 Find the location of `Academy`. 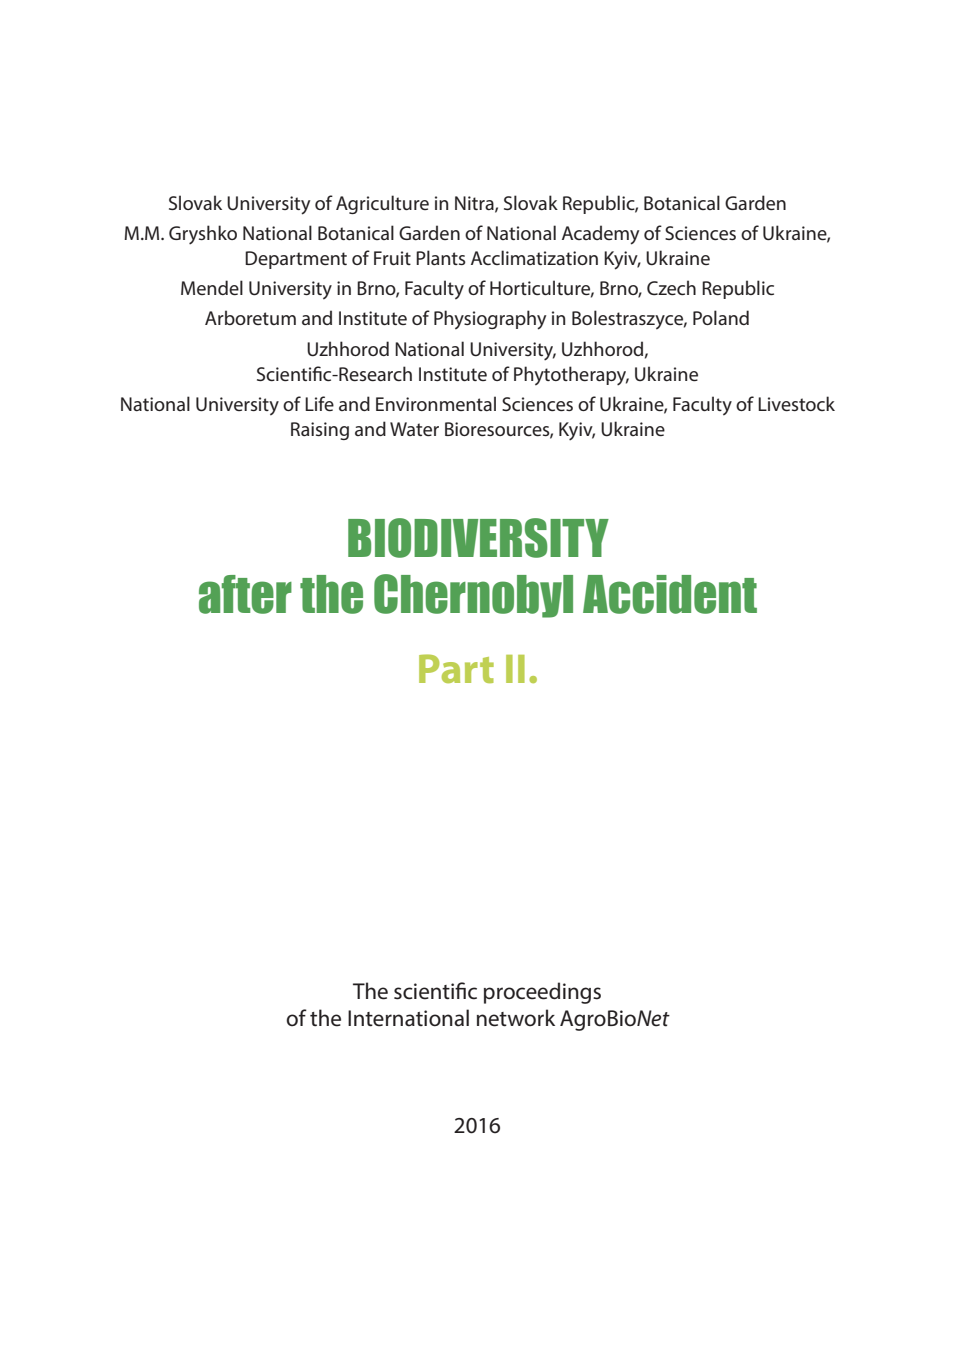

Academy is located at coordinates (600, 235).
